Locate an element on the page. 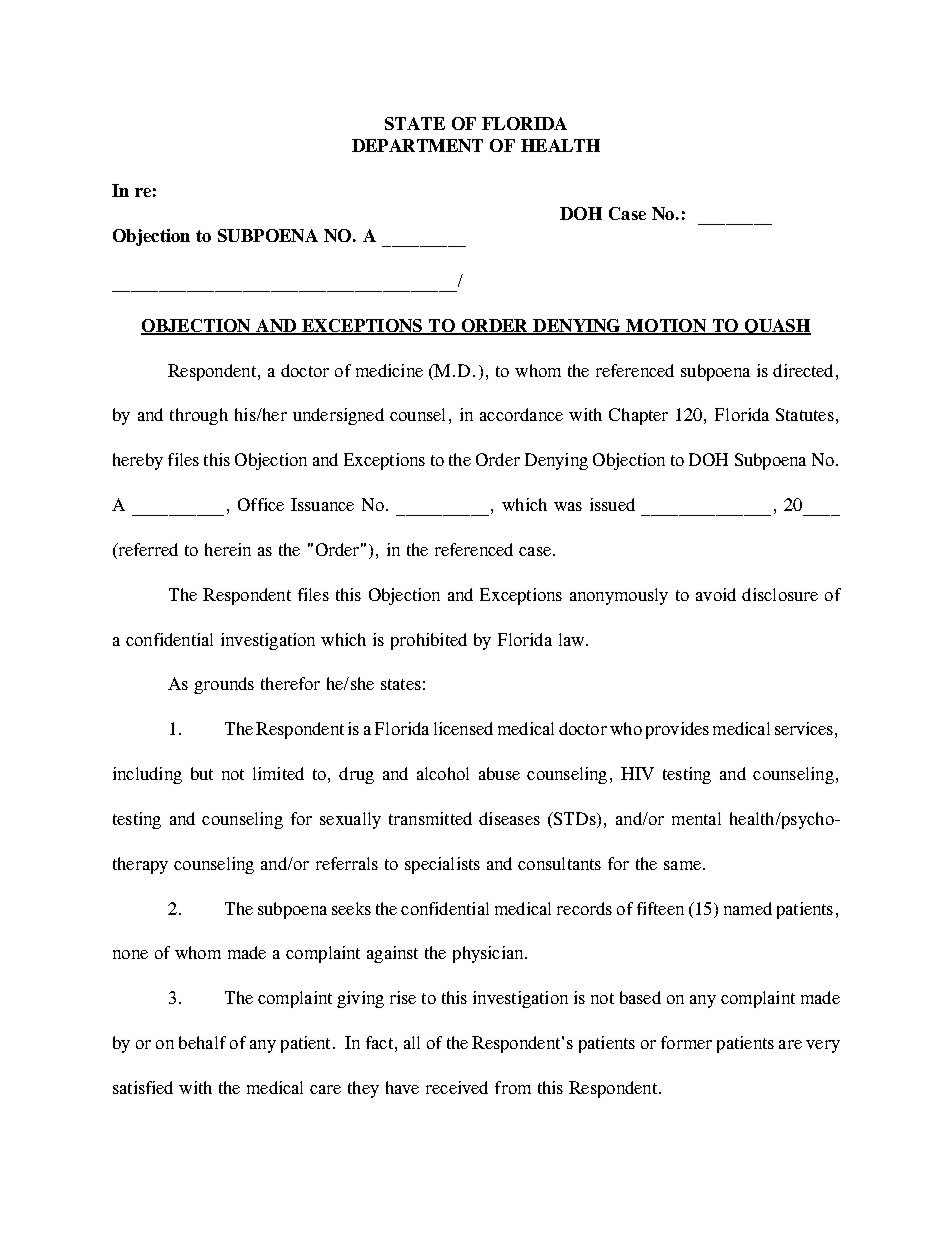 The height and width of the document is (1233, 952). Statutes is located at coordinates (805, 414).
